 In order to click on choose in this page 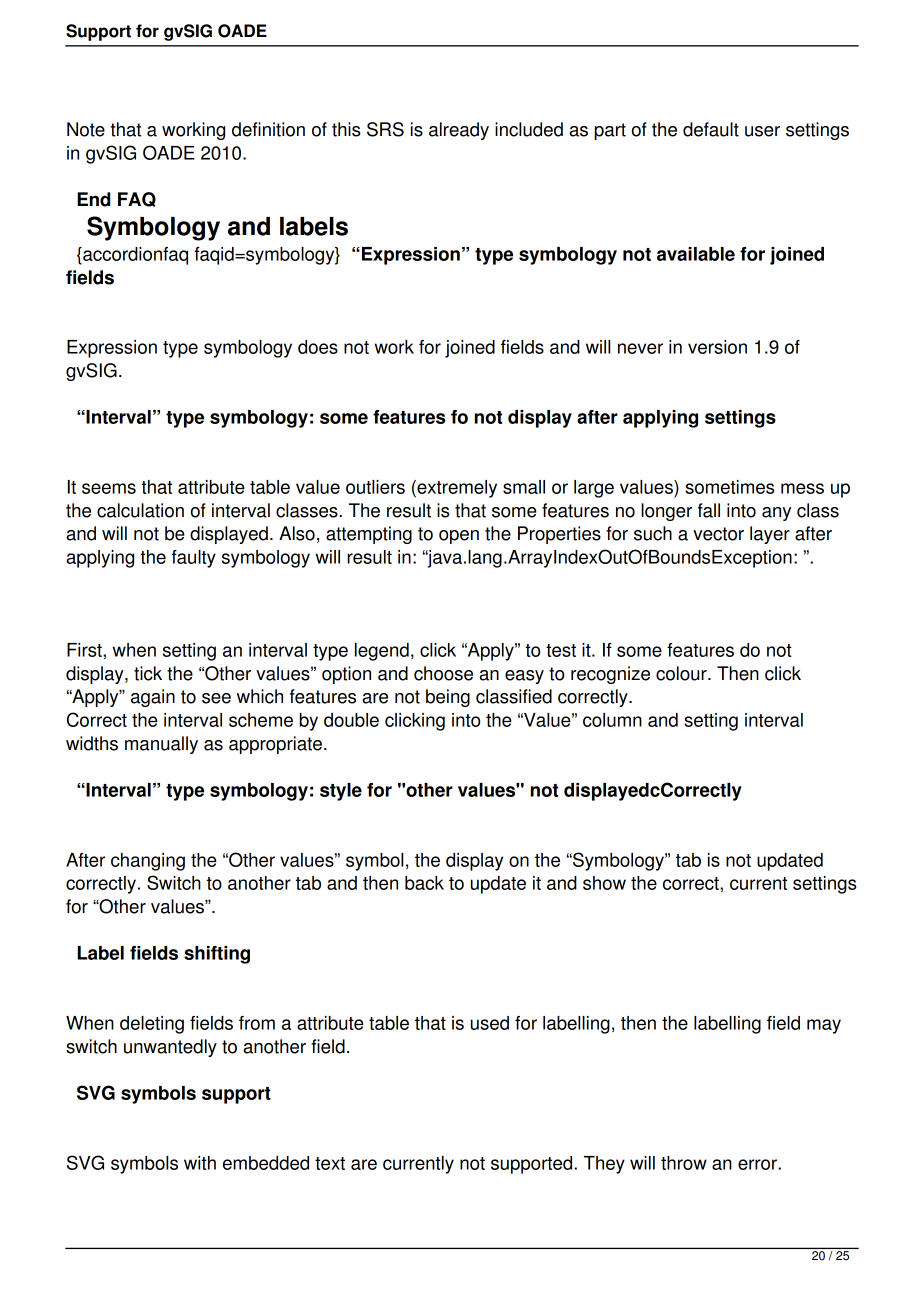, I will do `click(443, 673)`.
